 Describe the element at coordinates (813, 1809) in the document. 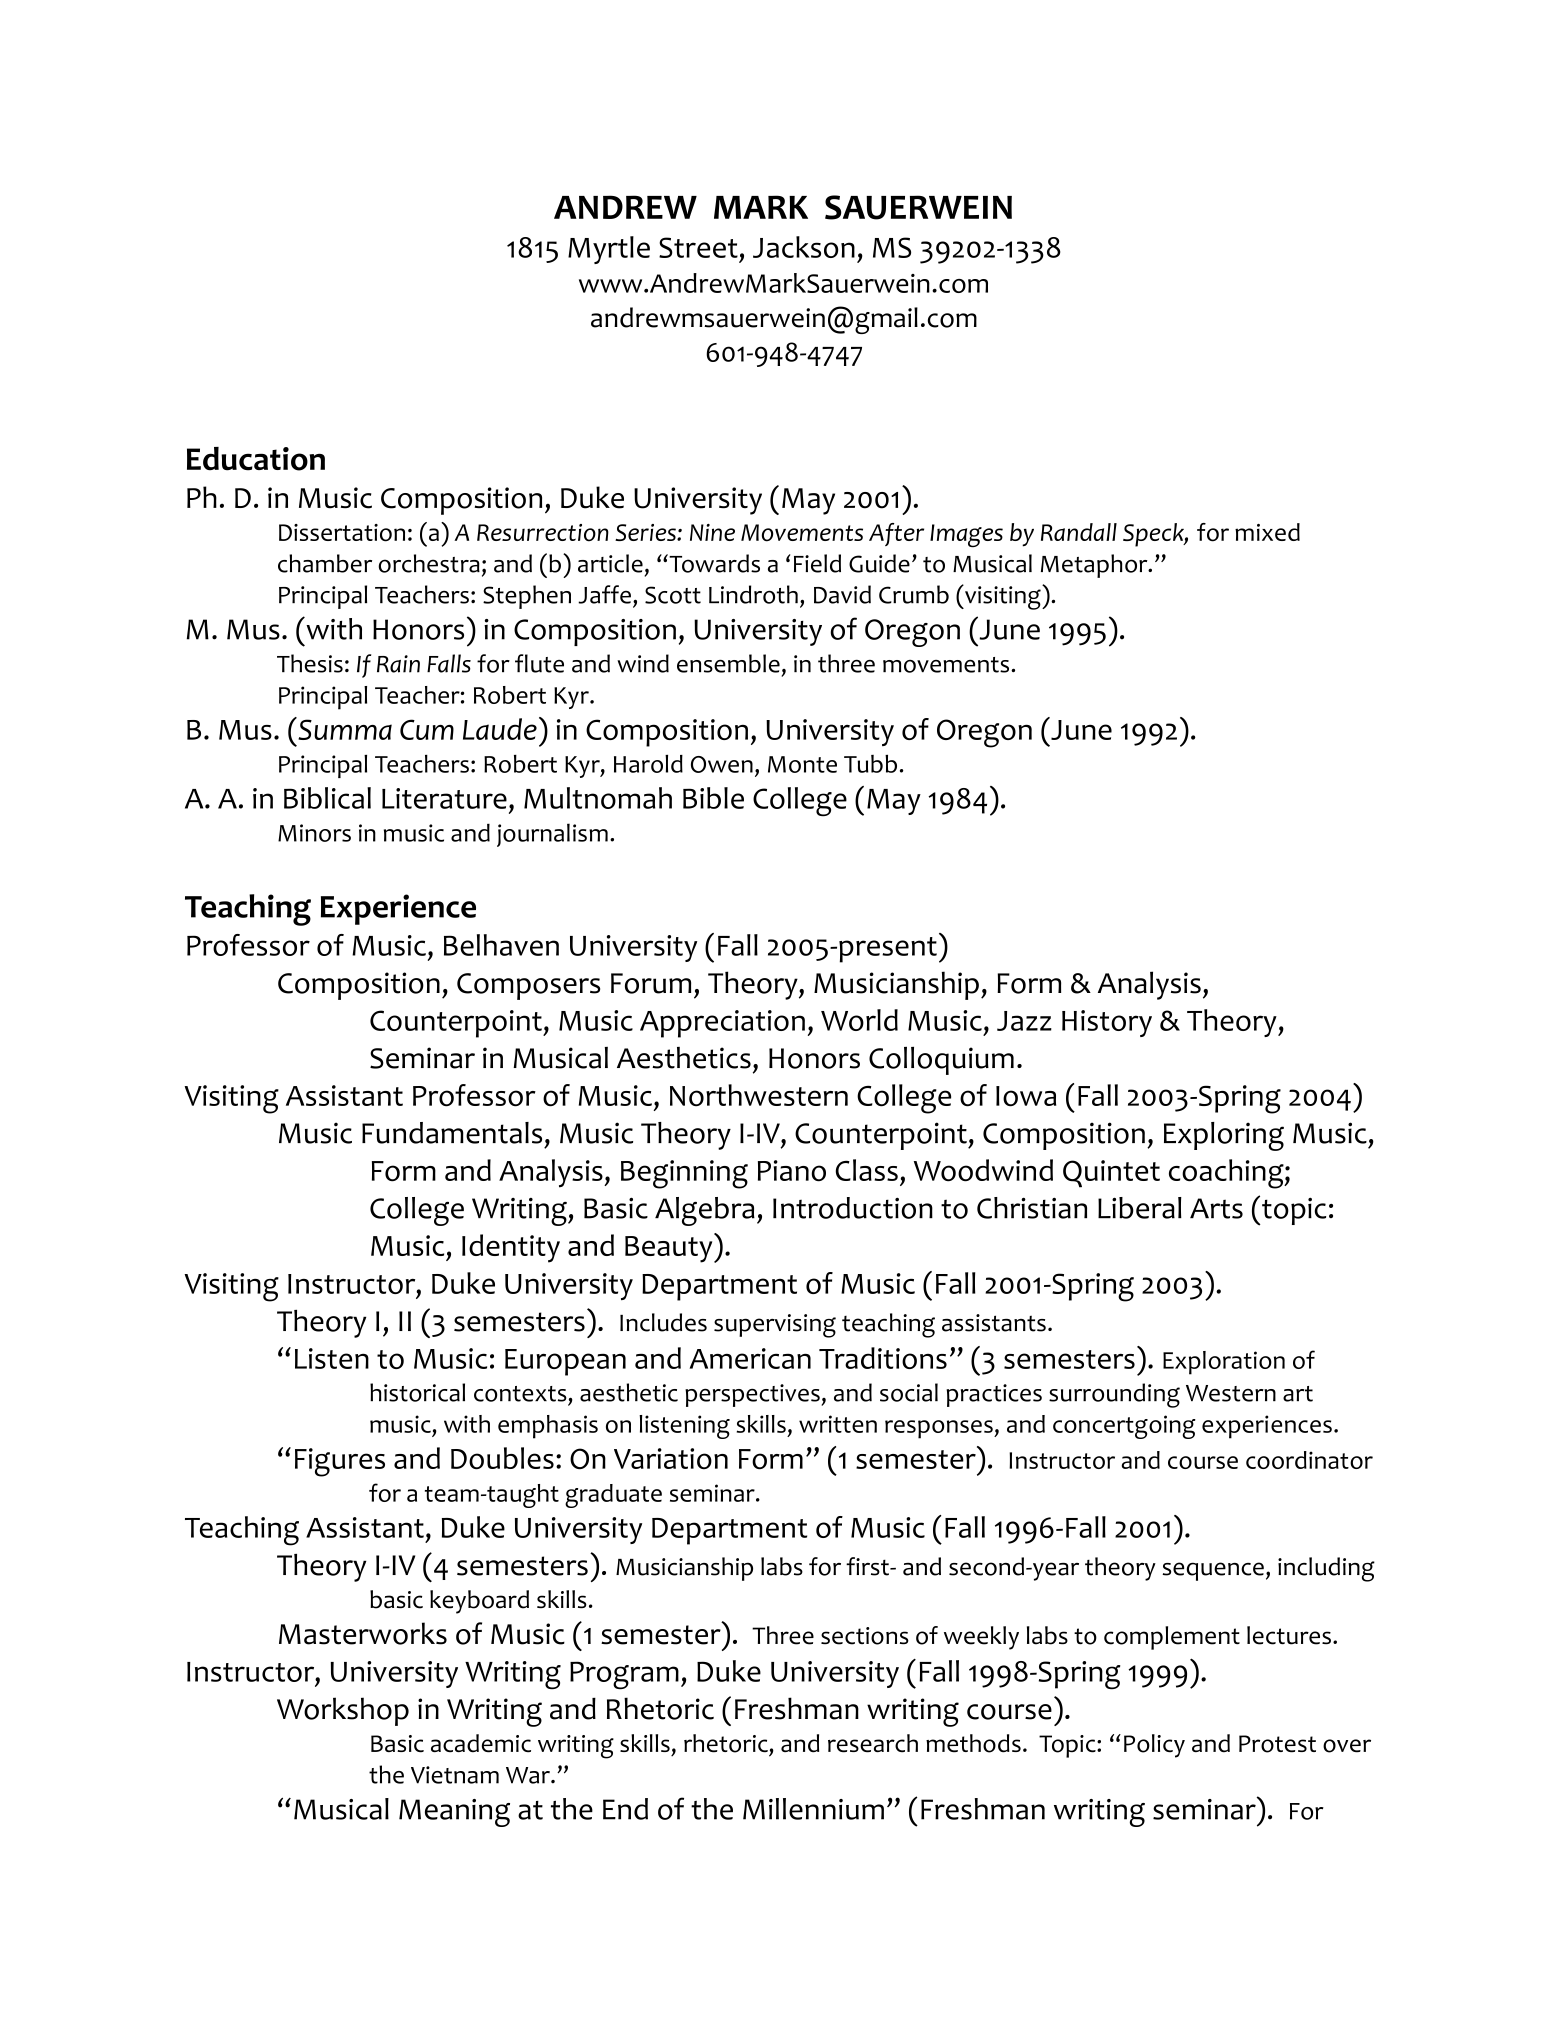

I see `Millennium` at that location.
